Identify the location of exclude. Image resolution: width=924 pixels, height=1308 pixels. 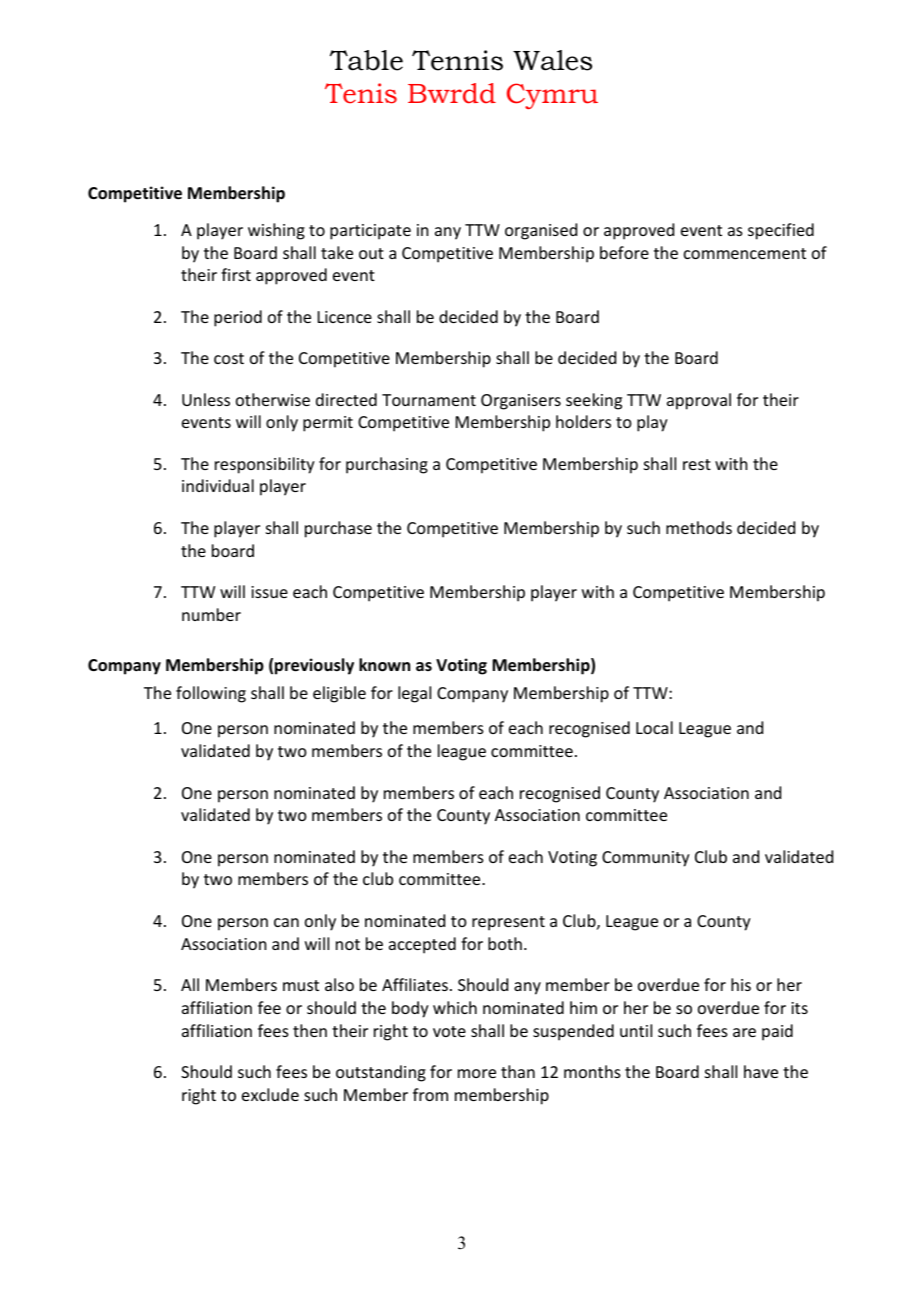
(270, 1094).
